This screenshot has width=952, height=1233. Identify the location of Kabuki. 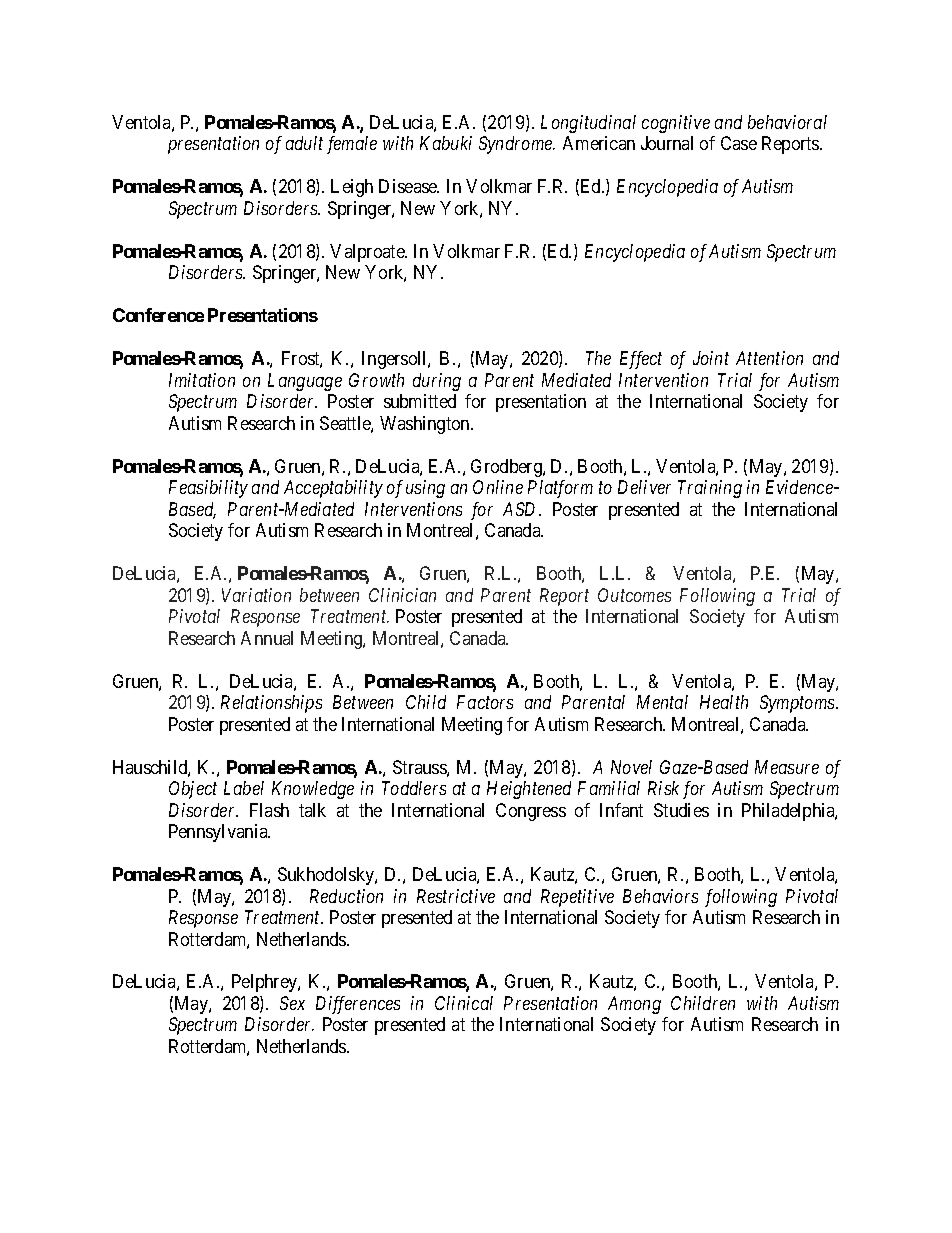
(446, 143).
